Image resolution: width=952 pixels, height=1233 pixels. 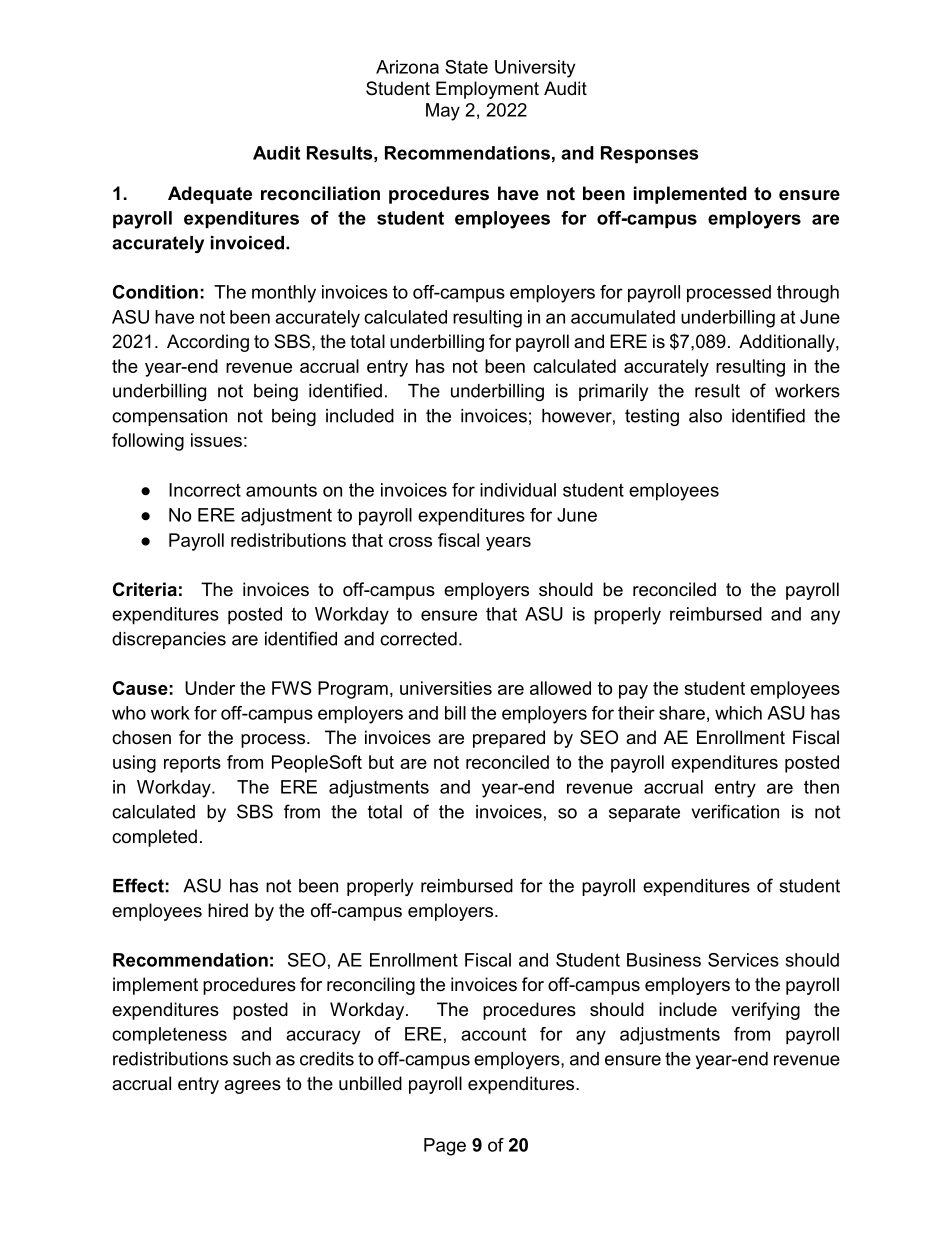 What do you see at coordinates (738, 713) in the screenshot?
I see `which` at bounding box center [738, 713].
